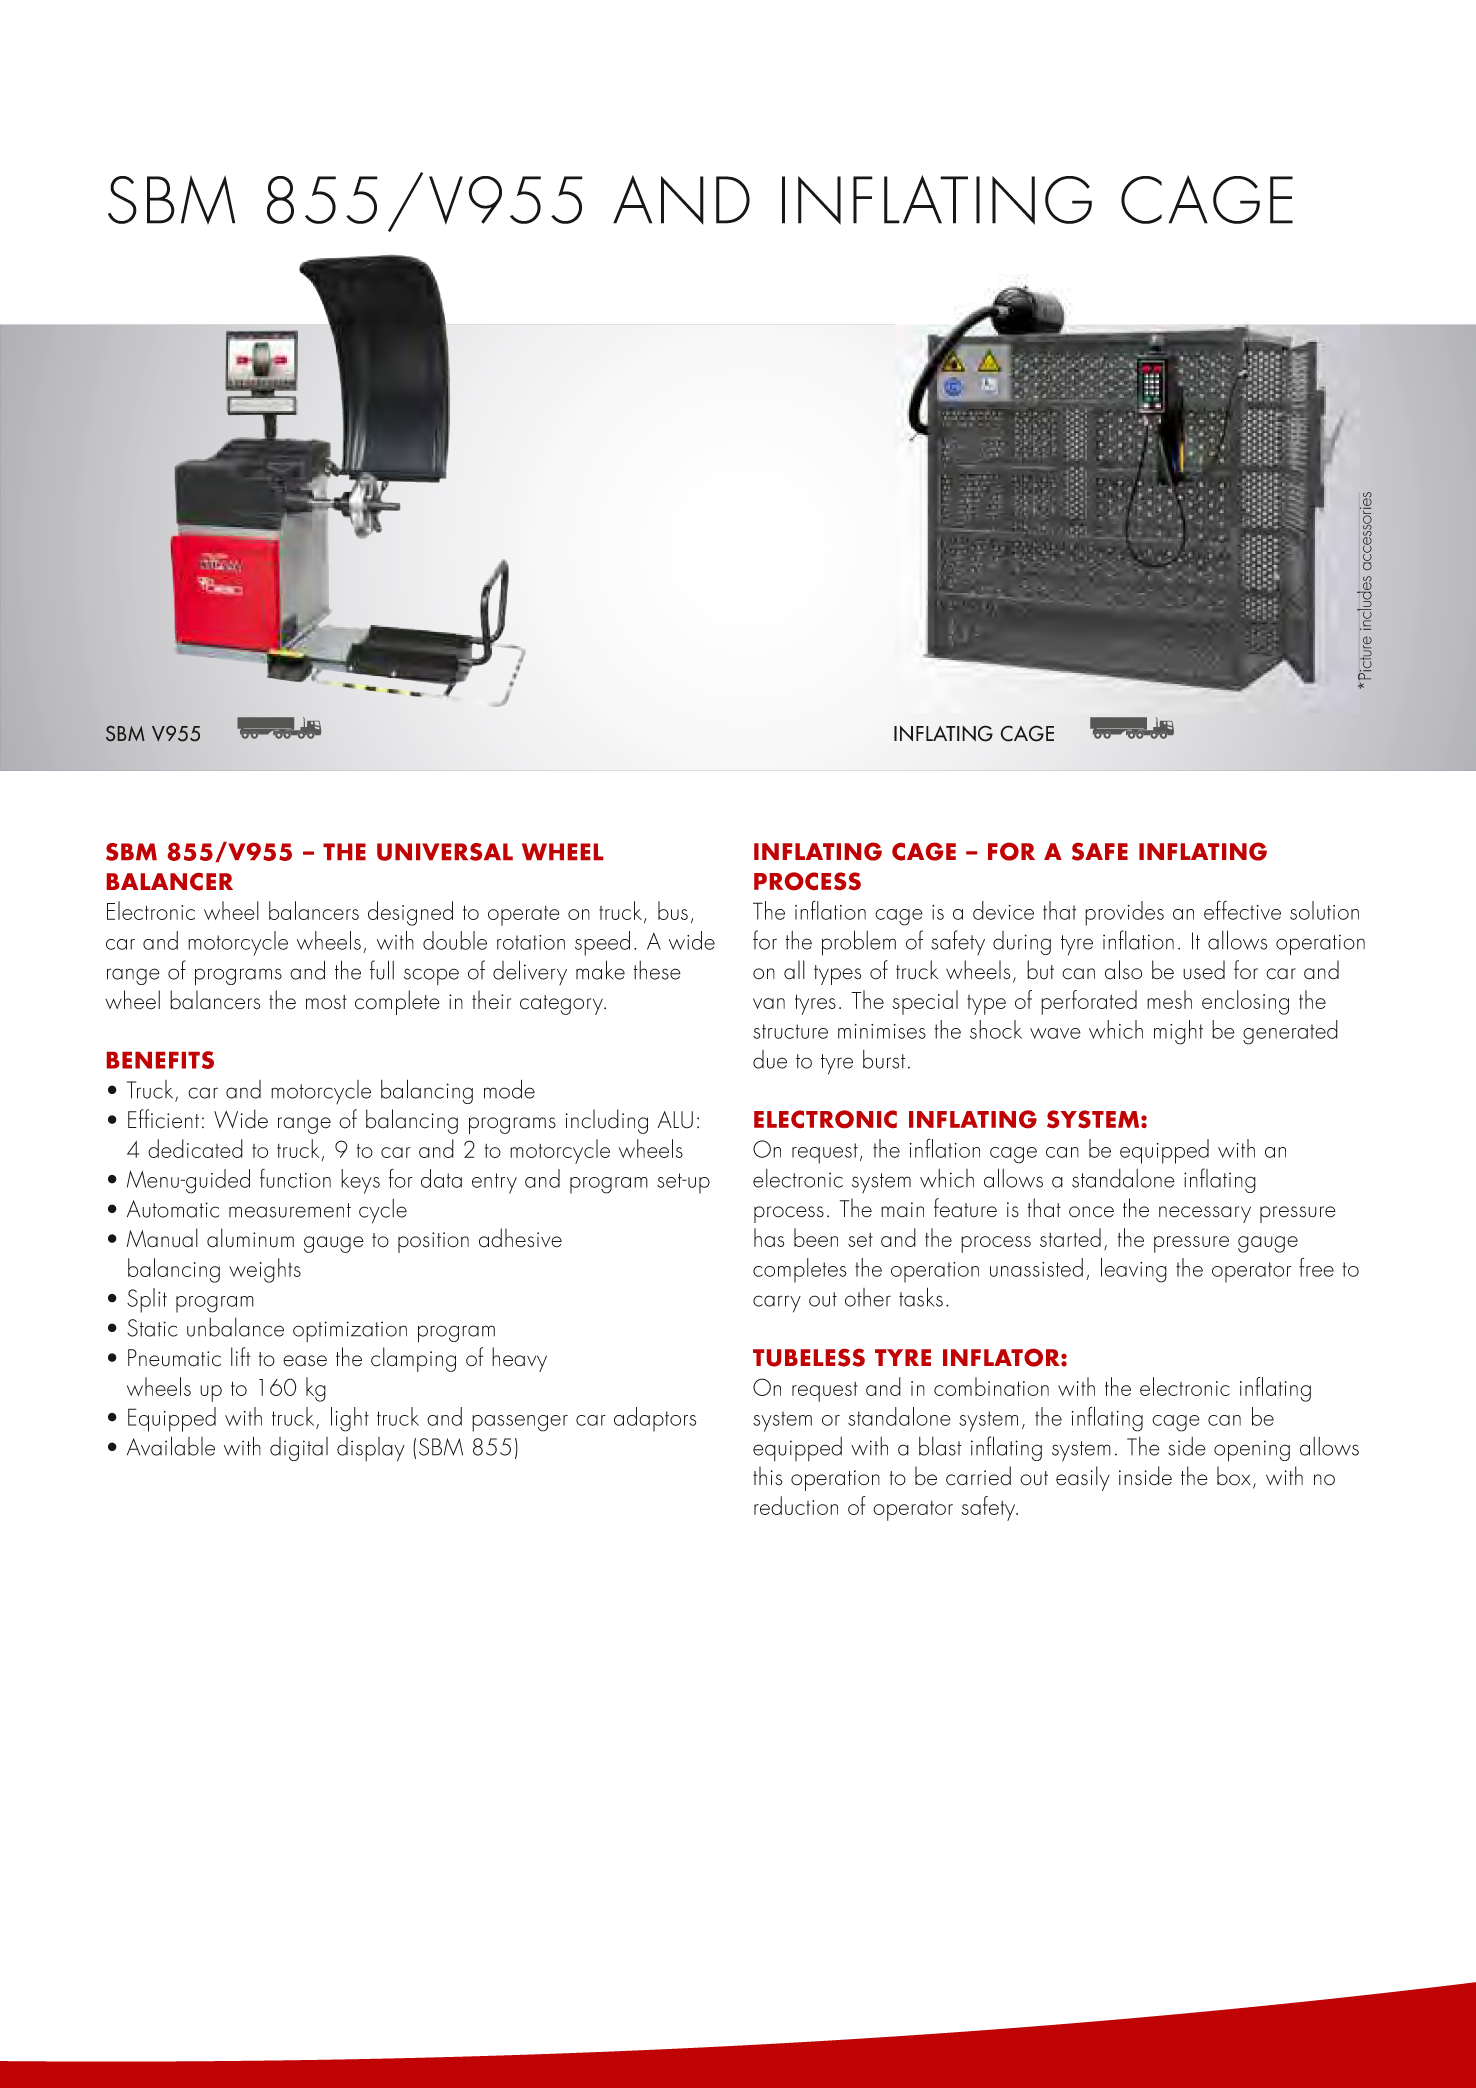  I want to click on leaving, so click(1134, 1270).
